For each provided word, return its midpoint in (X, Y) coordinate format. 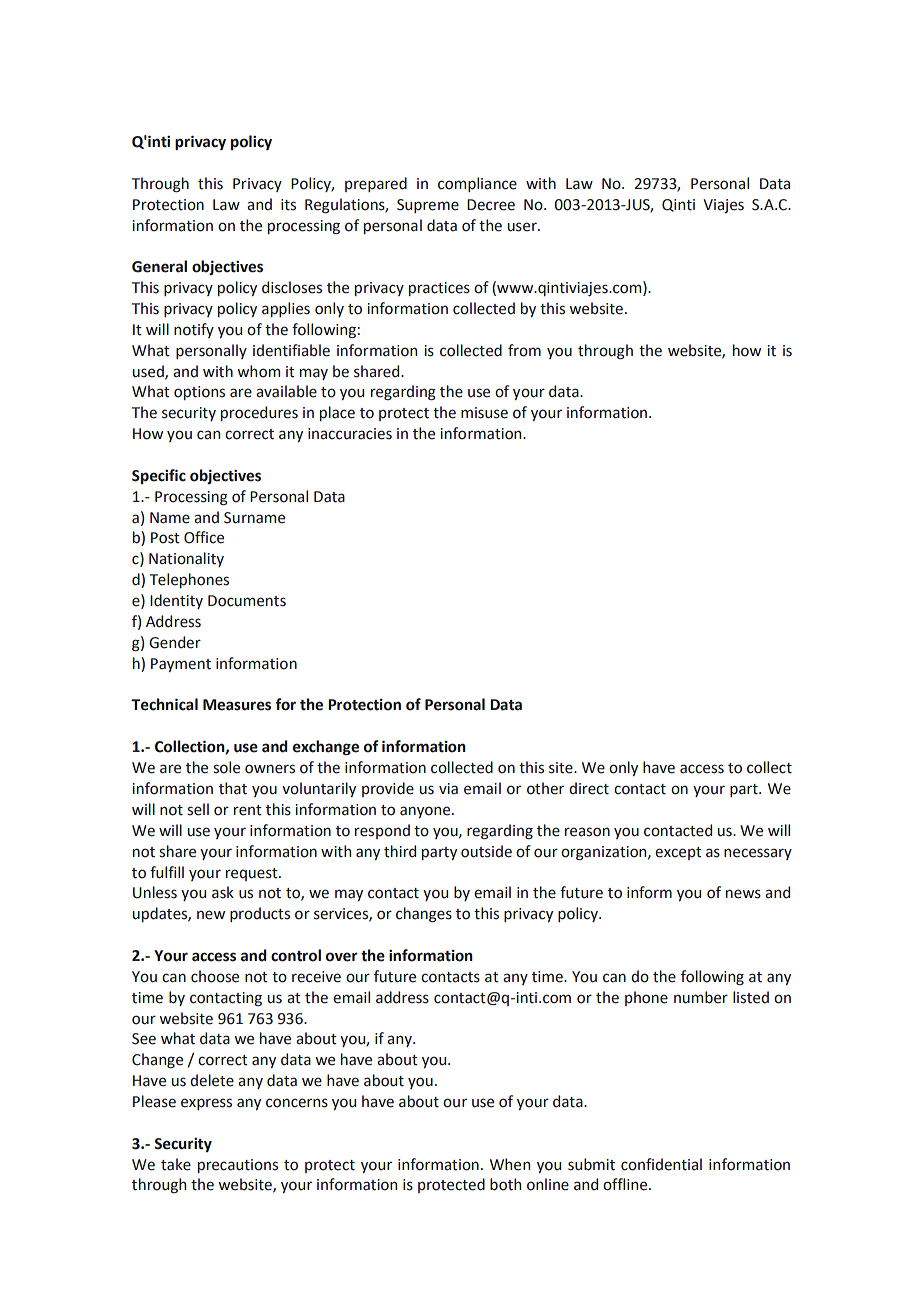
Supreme (428, 206)
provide (388, 789)
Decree (491, 205)
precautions (238, 1166)
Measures (237, 705)
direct (589, 788)
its (288, 205)
